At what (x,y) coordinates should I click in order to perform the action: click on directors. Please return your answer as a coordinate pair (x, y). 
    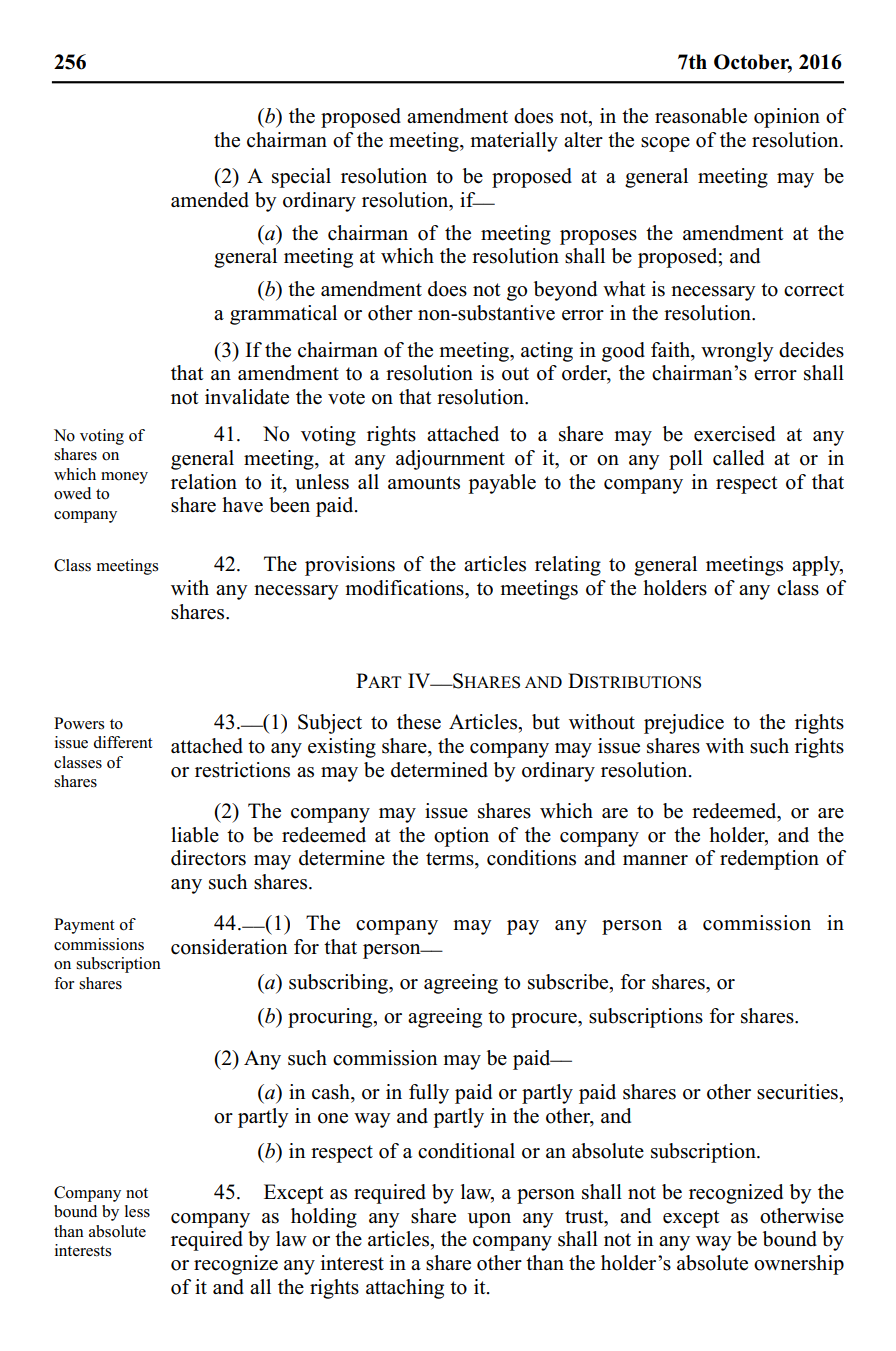
    Looking at the image, I should click on (208, 858).
